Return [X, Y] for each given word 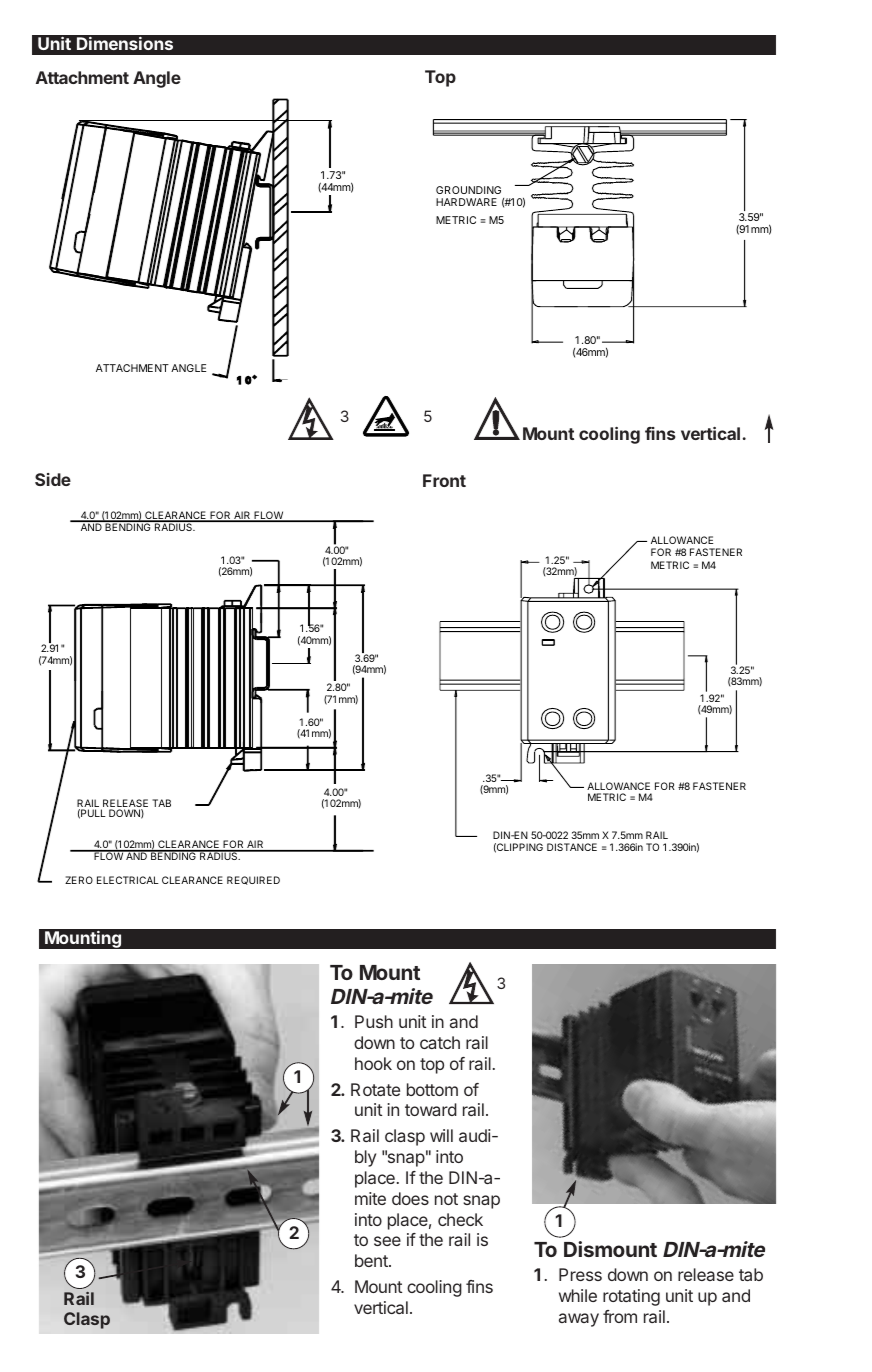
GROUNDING [468, 190]
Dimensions [125, 43]
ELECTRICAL [128, 880]
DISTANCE [572, 847]
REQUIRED [253, 880]
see [387, 1241]
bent [372, 1260]
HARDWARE [466, 202]
